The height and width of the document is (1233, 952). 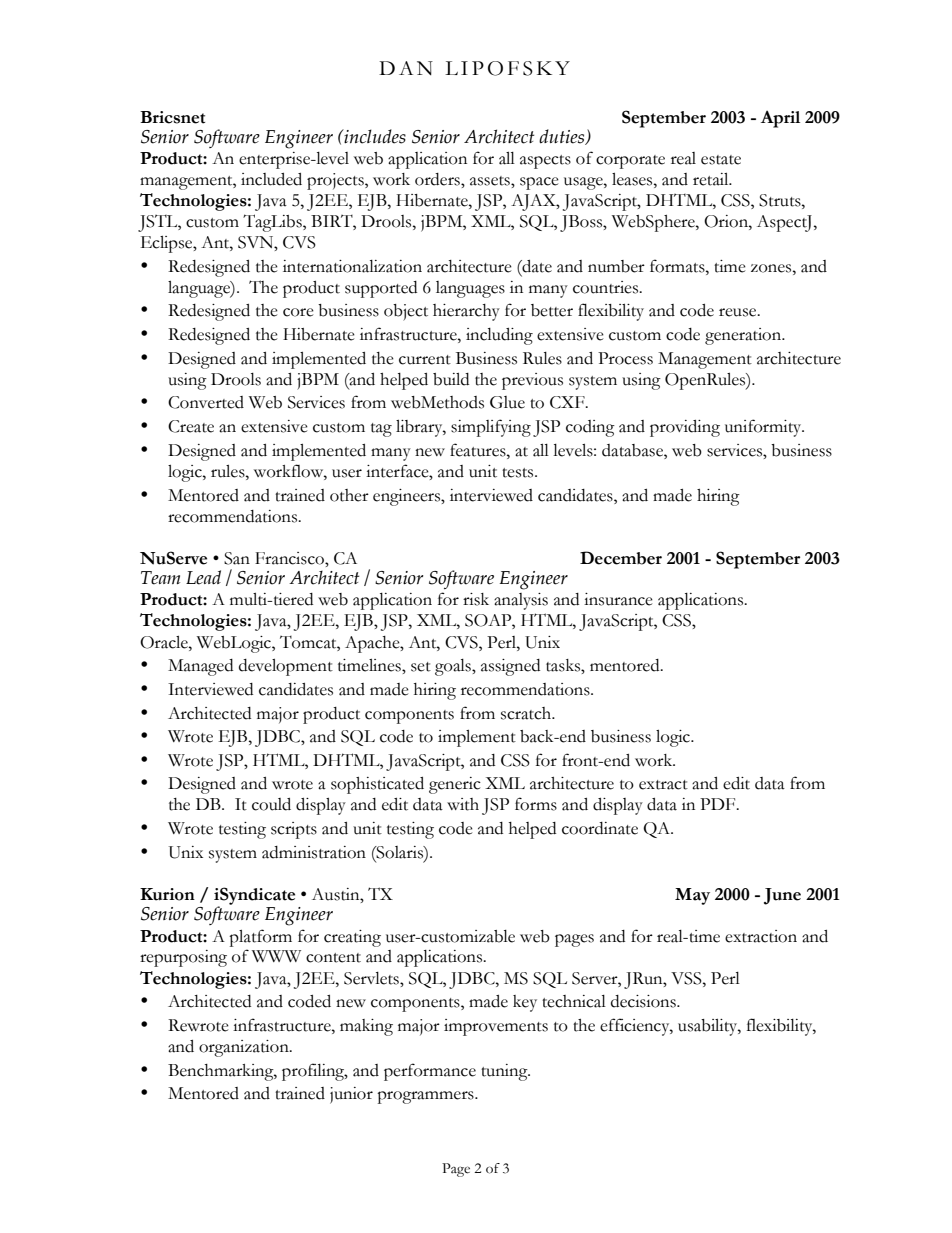 I want to click on Create, so click(x=191, y=426).
